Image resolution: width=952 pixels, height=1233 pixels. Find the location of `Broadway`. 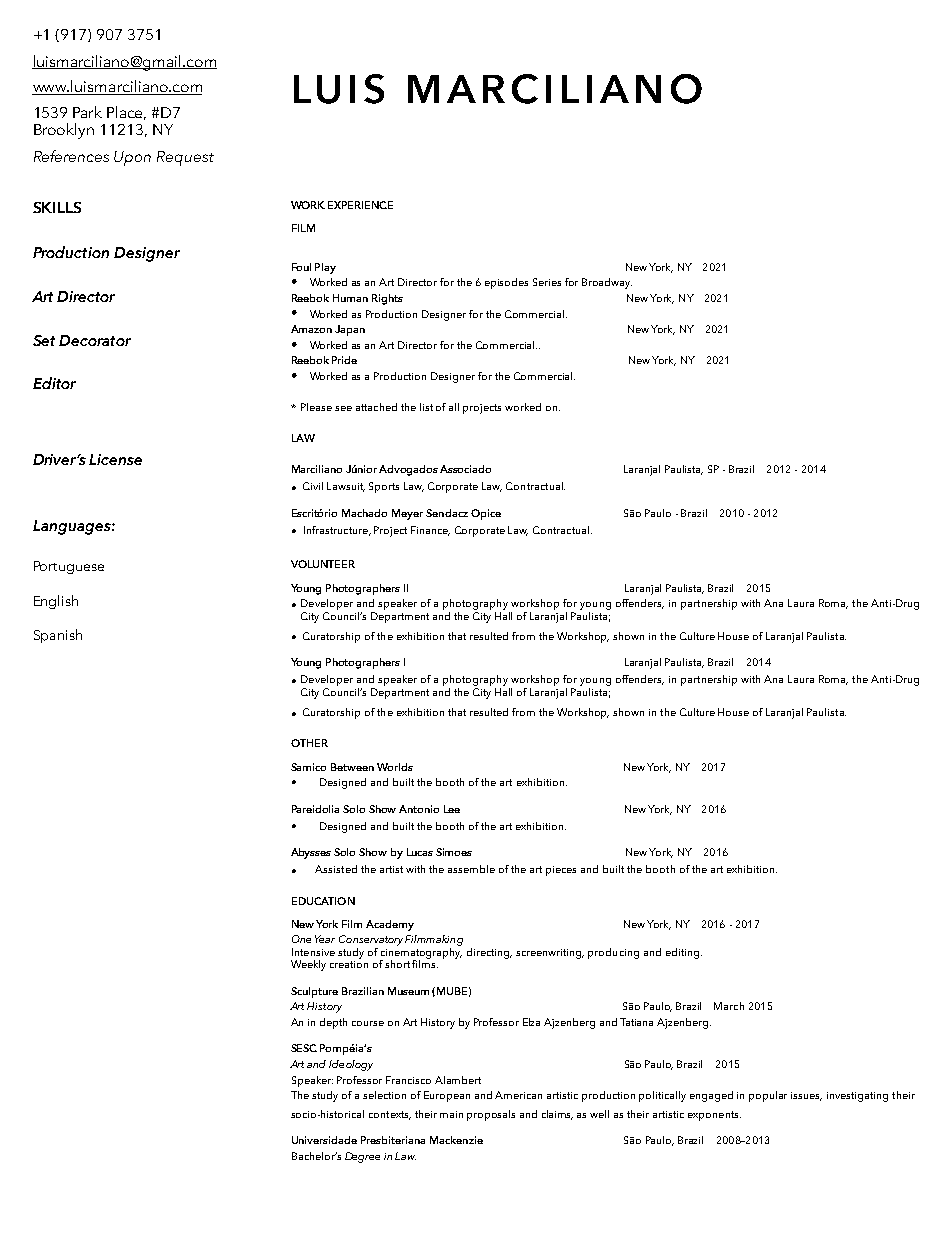

Broadway is located at coordinates (607, 283).
